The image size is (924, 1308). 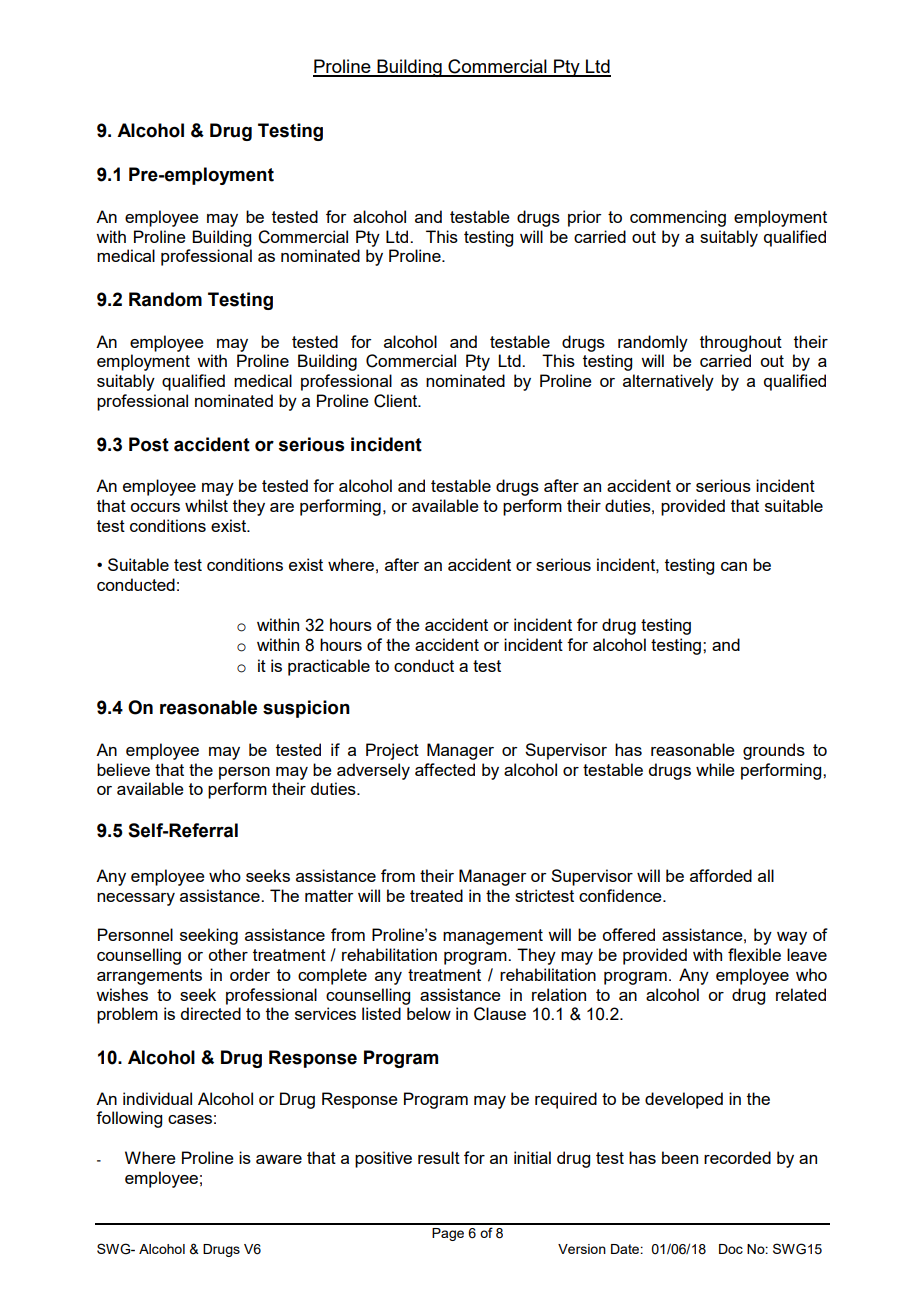 I want to click on affected, so click(x=445, y=769).
